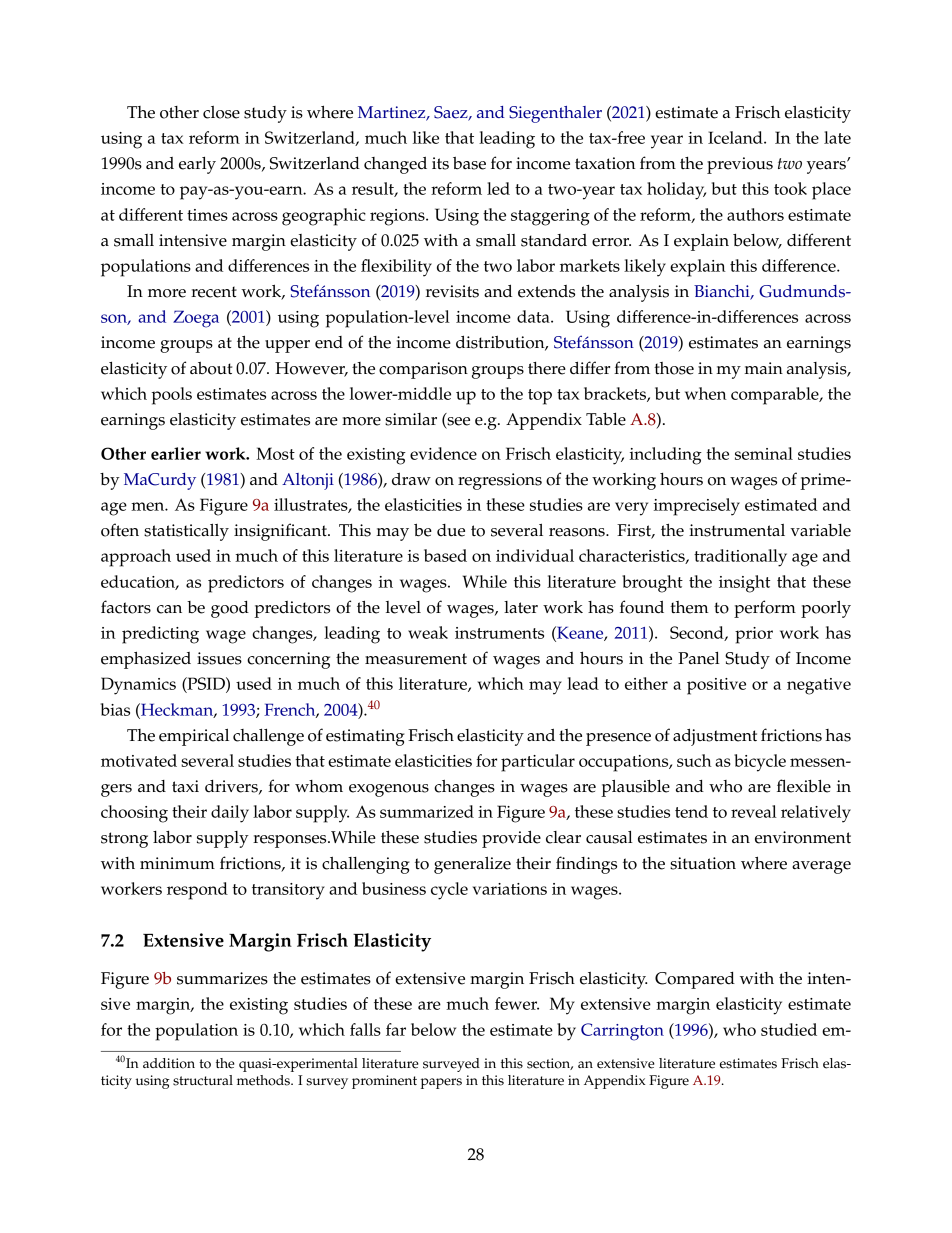 The width and height of the screenshot is (952, 1233). What do you see at coordinates (230, 609) in the screenshot?
I see `good` at bounding box center [230, 609].
